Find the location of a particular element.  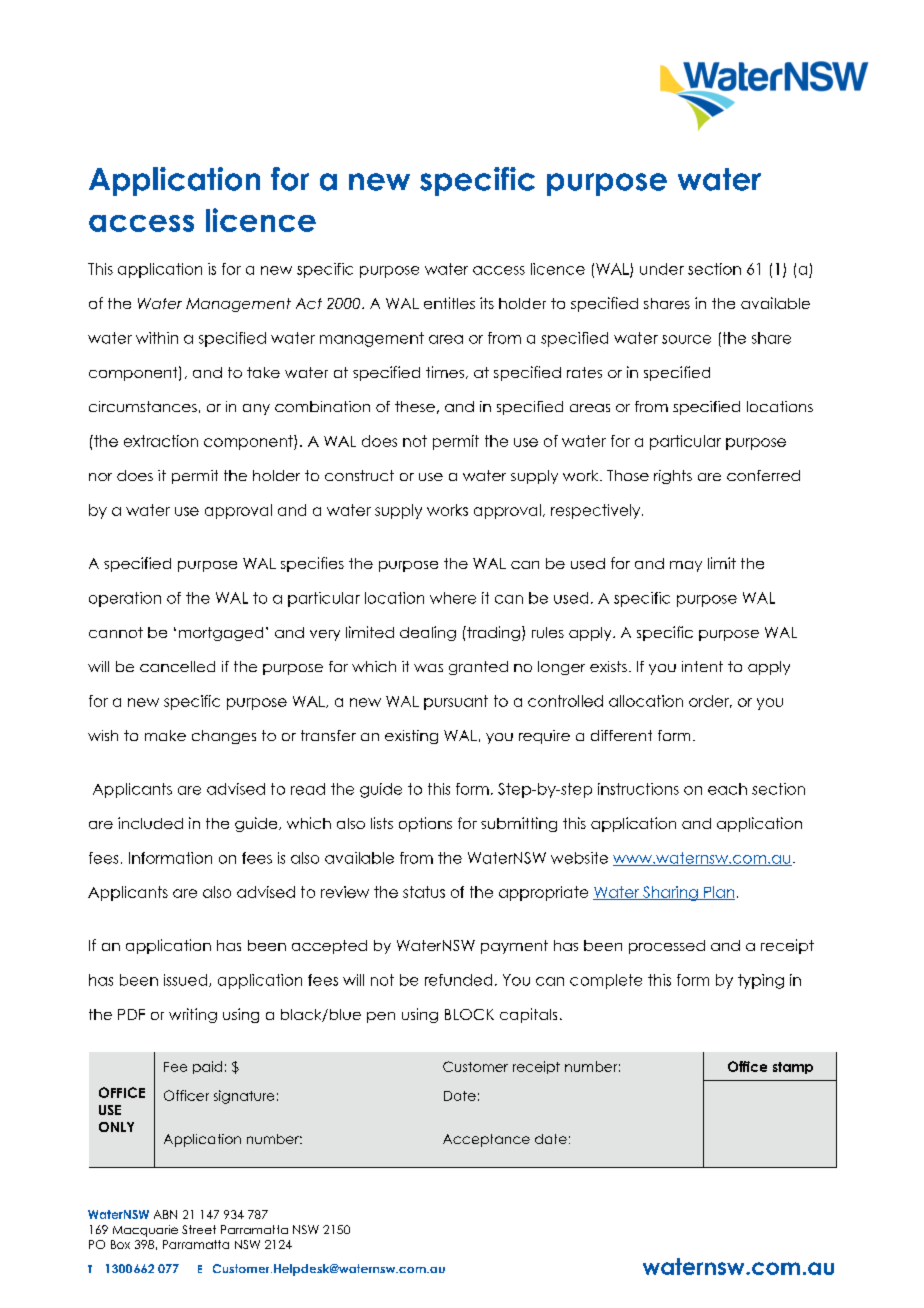

Acceptance is located at coordinates (486, 1140).
